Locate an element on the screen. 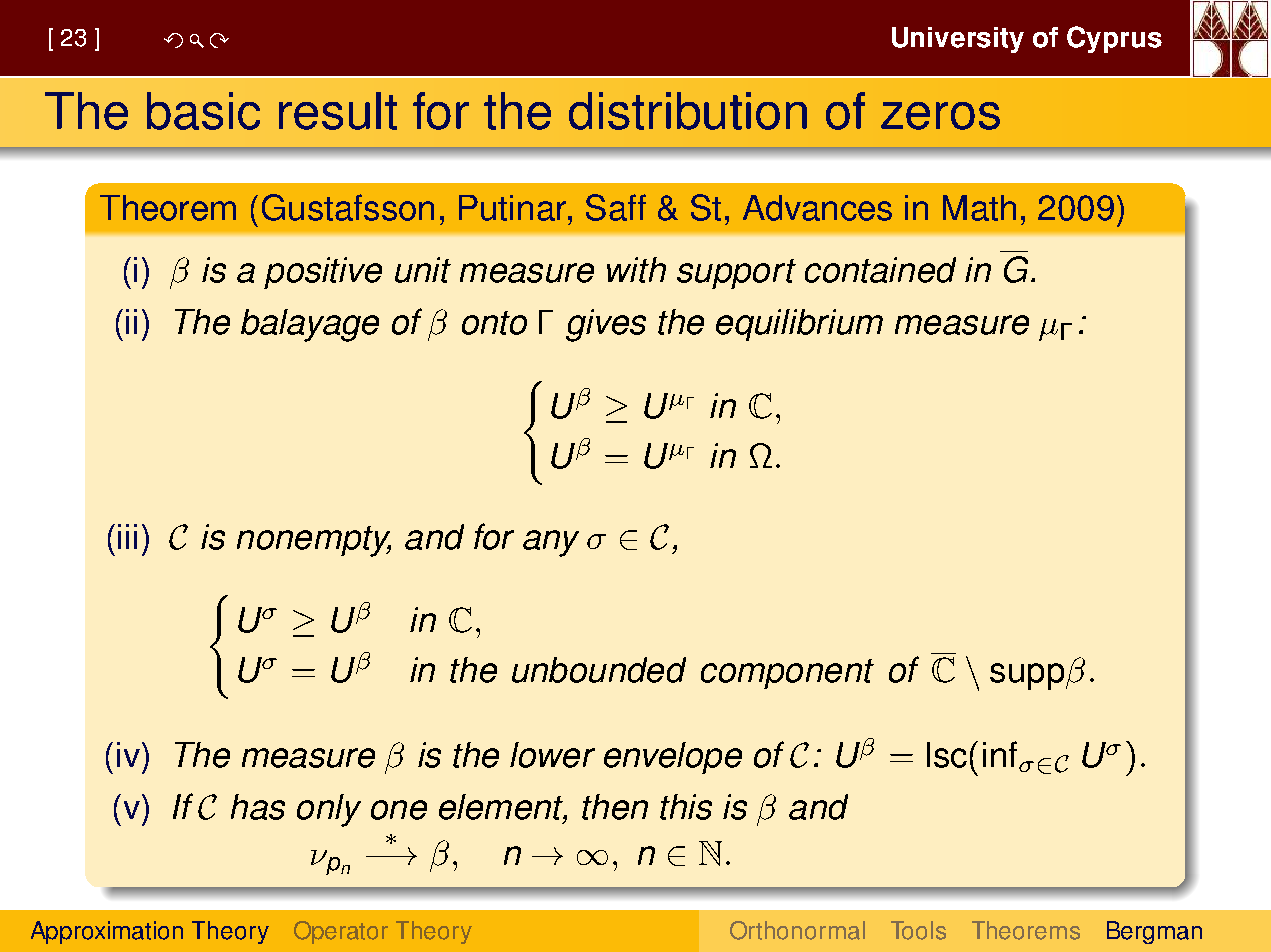 Image resolution: width=1271 pixels, height=952 pixels. Tools is located at coordinates (918, 930).
